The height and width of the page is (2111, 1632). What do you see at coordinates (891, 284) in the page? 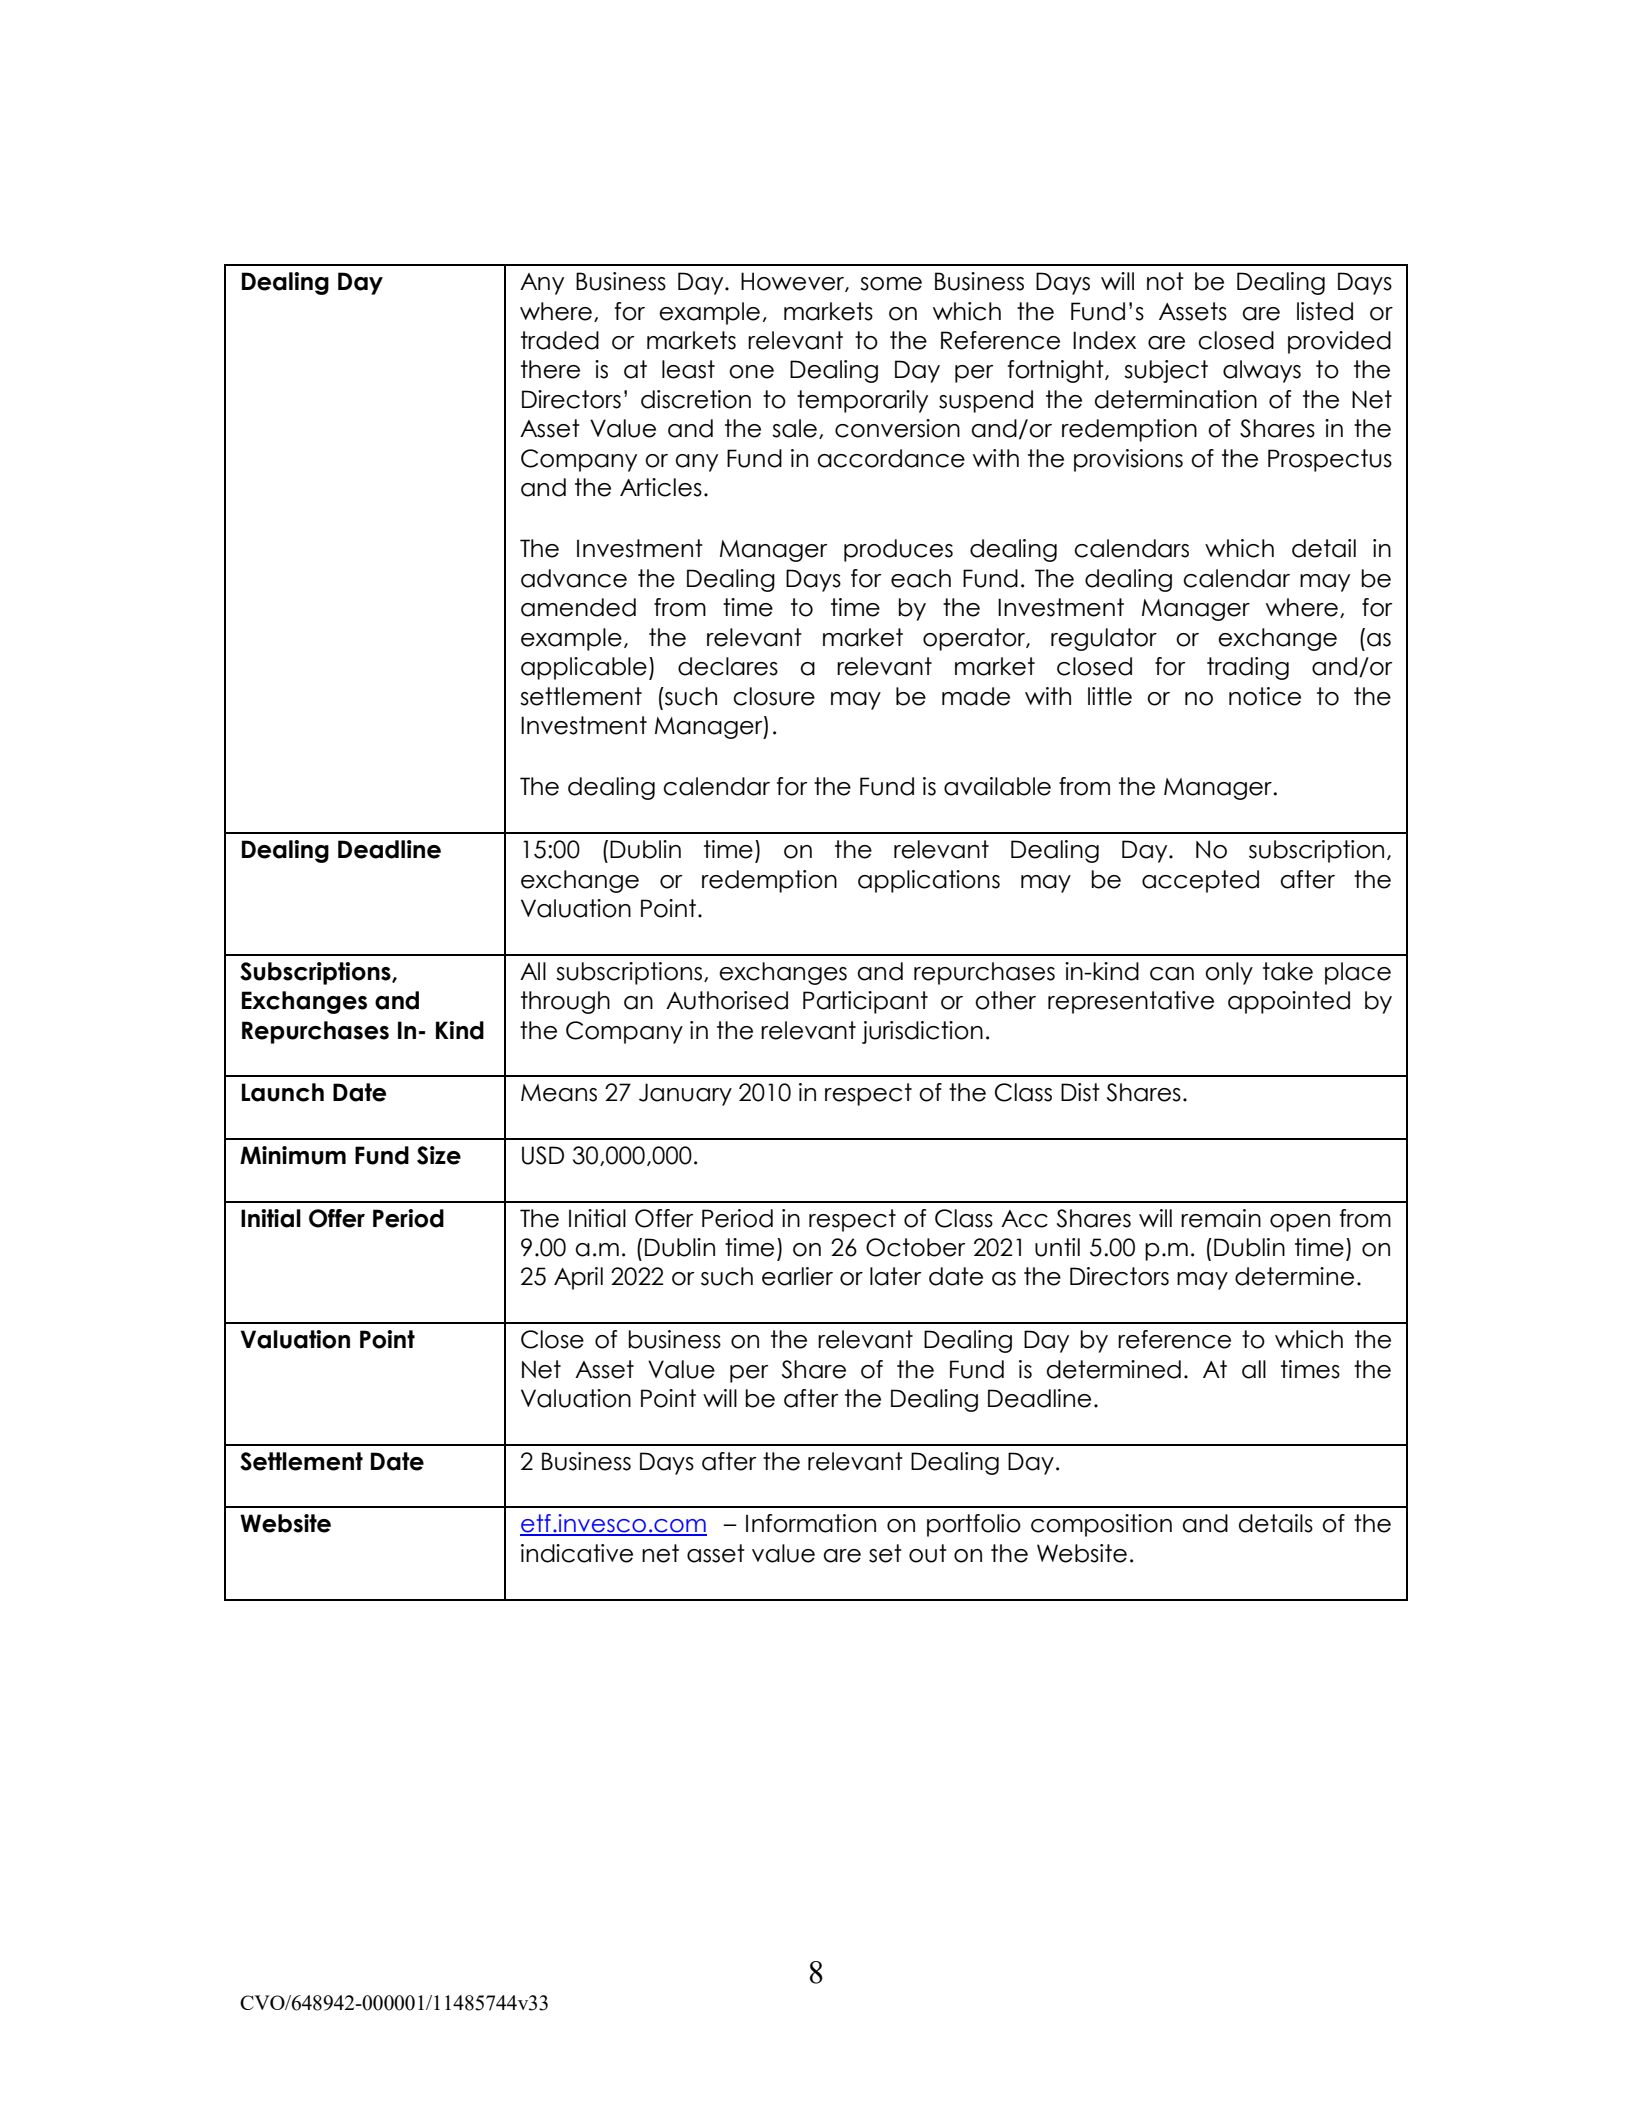
I see `some` at bounding box center [891, 284].
